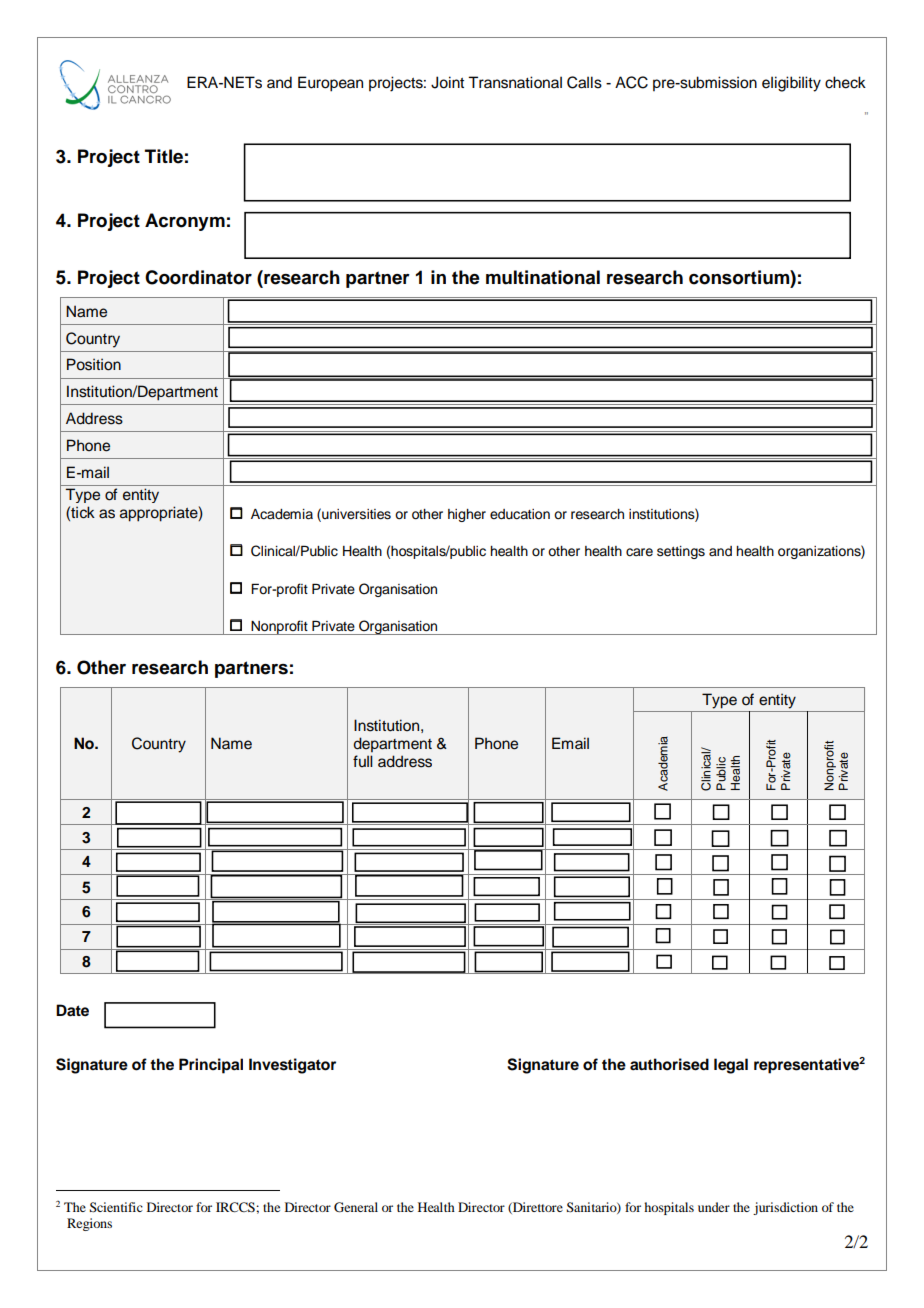  I want to click on eligibility, so click(791, 84).
